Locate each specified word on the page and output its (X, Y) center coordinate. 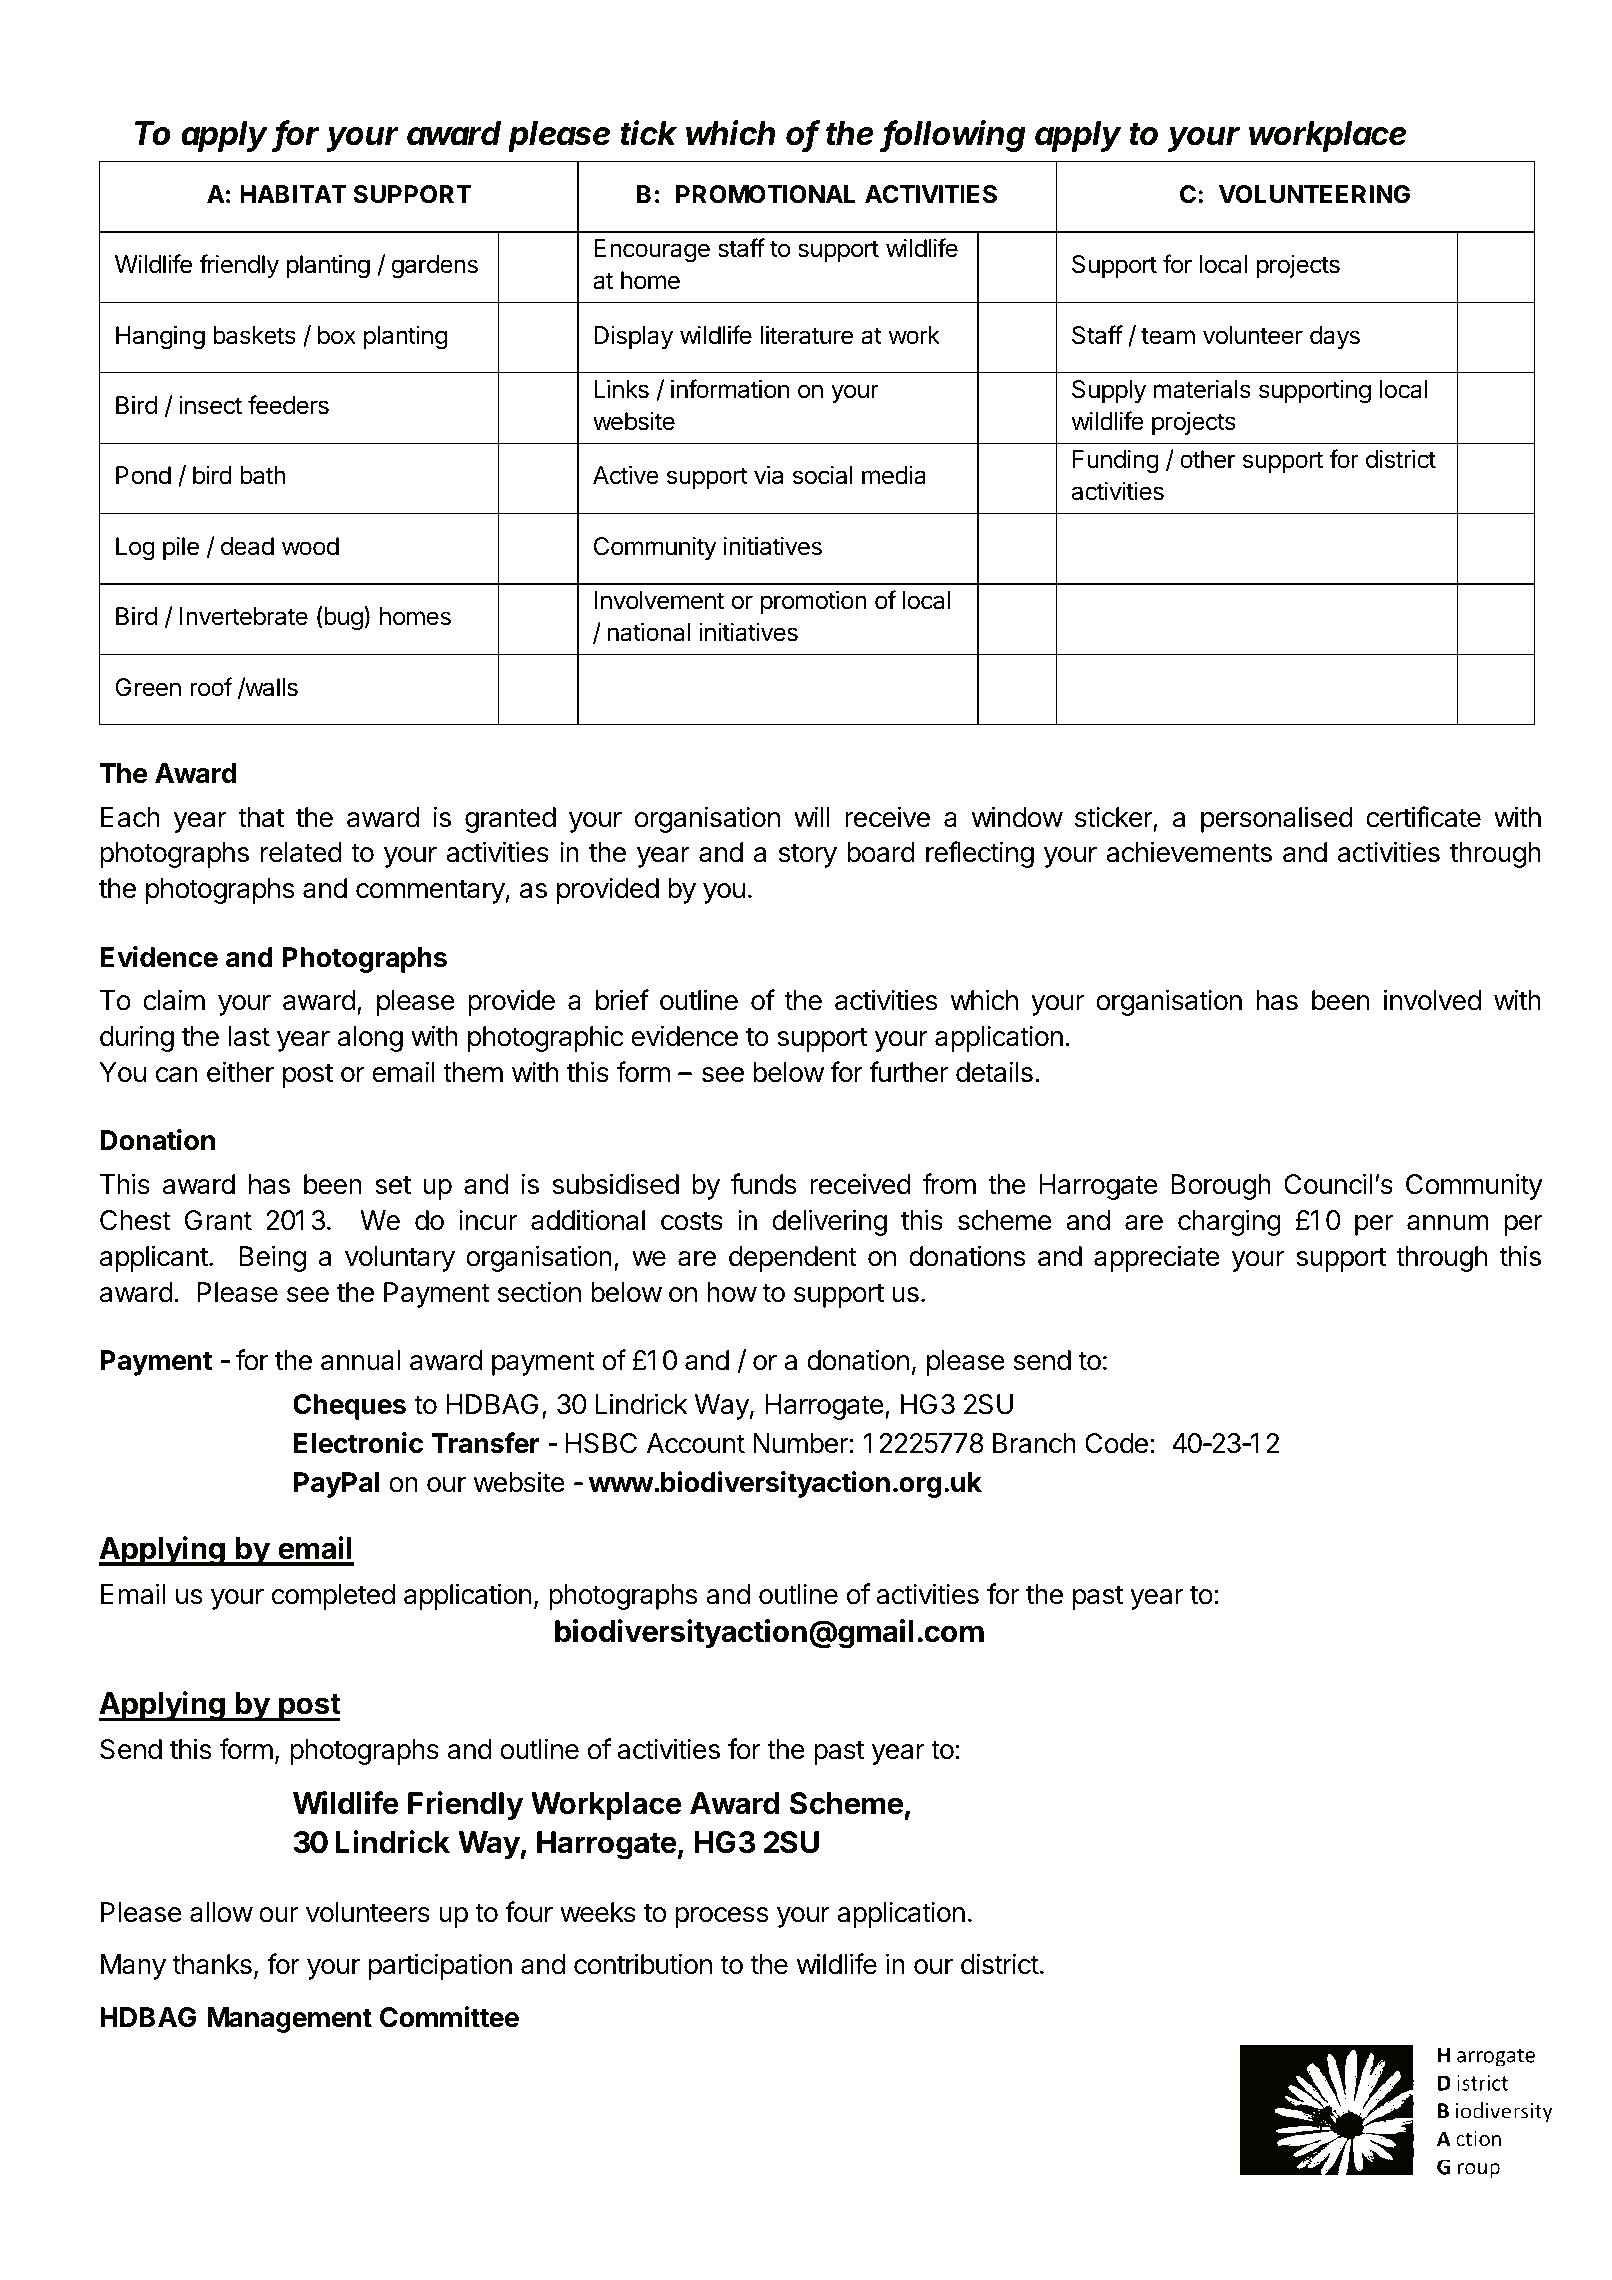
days (1335, 337)
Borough (1221, 1187)
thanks (212, 1964)
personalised (1277, 819)
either (240, 1072)
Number (800, 1443)
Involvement (659, 600)
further (908, 1072)
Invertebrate (244, 616)
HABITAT (293, 194)
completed (333, 1597)
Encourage (652, 251)
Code (1116, 1443)
